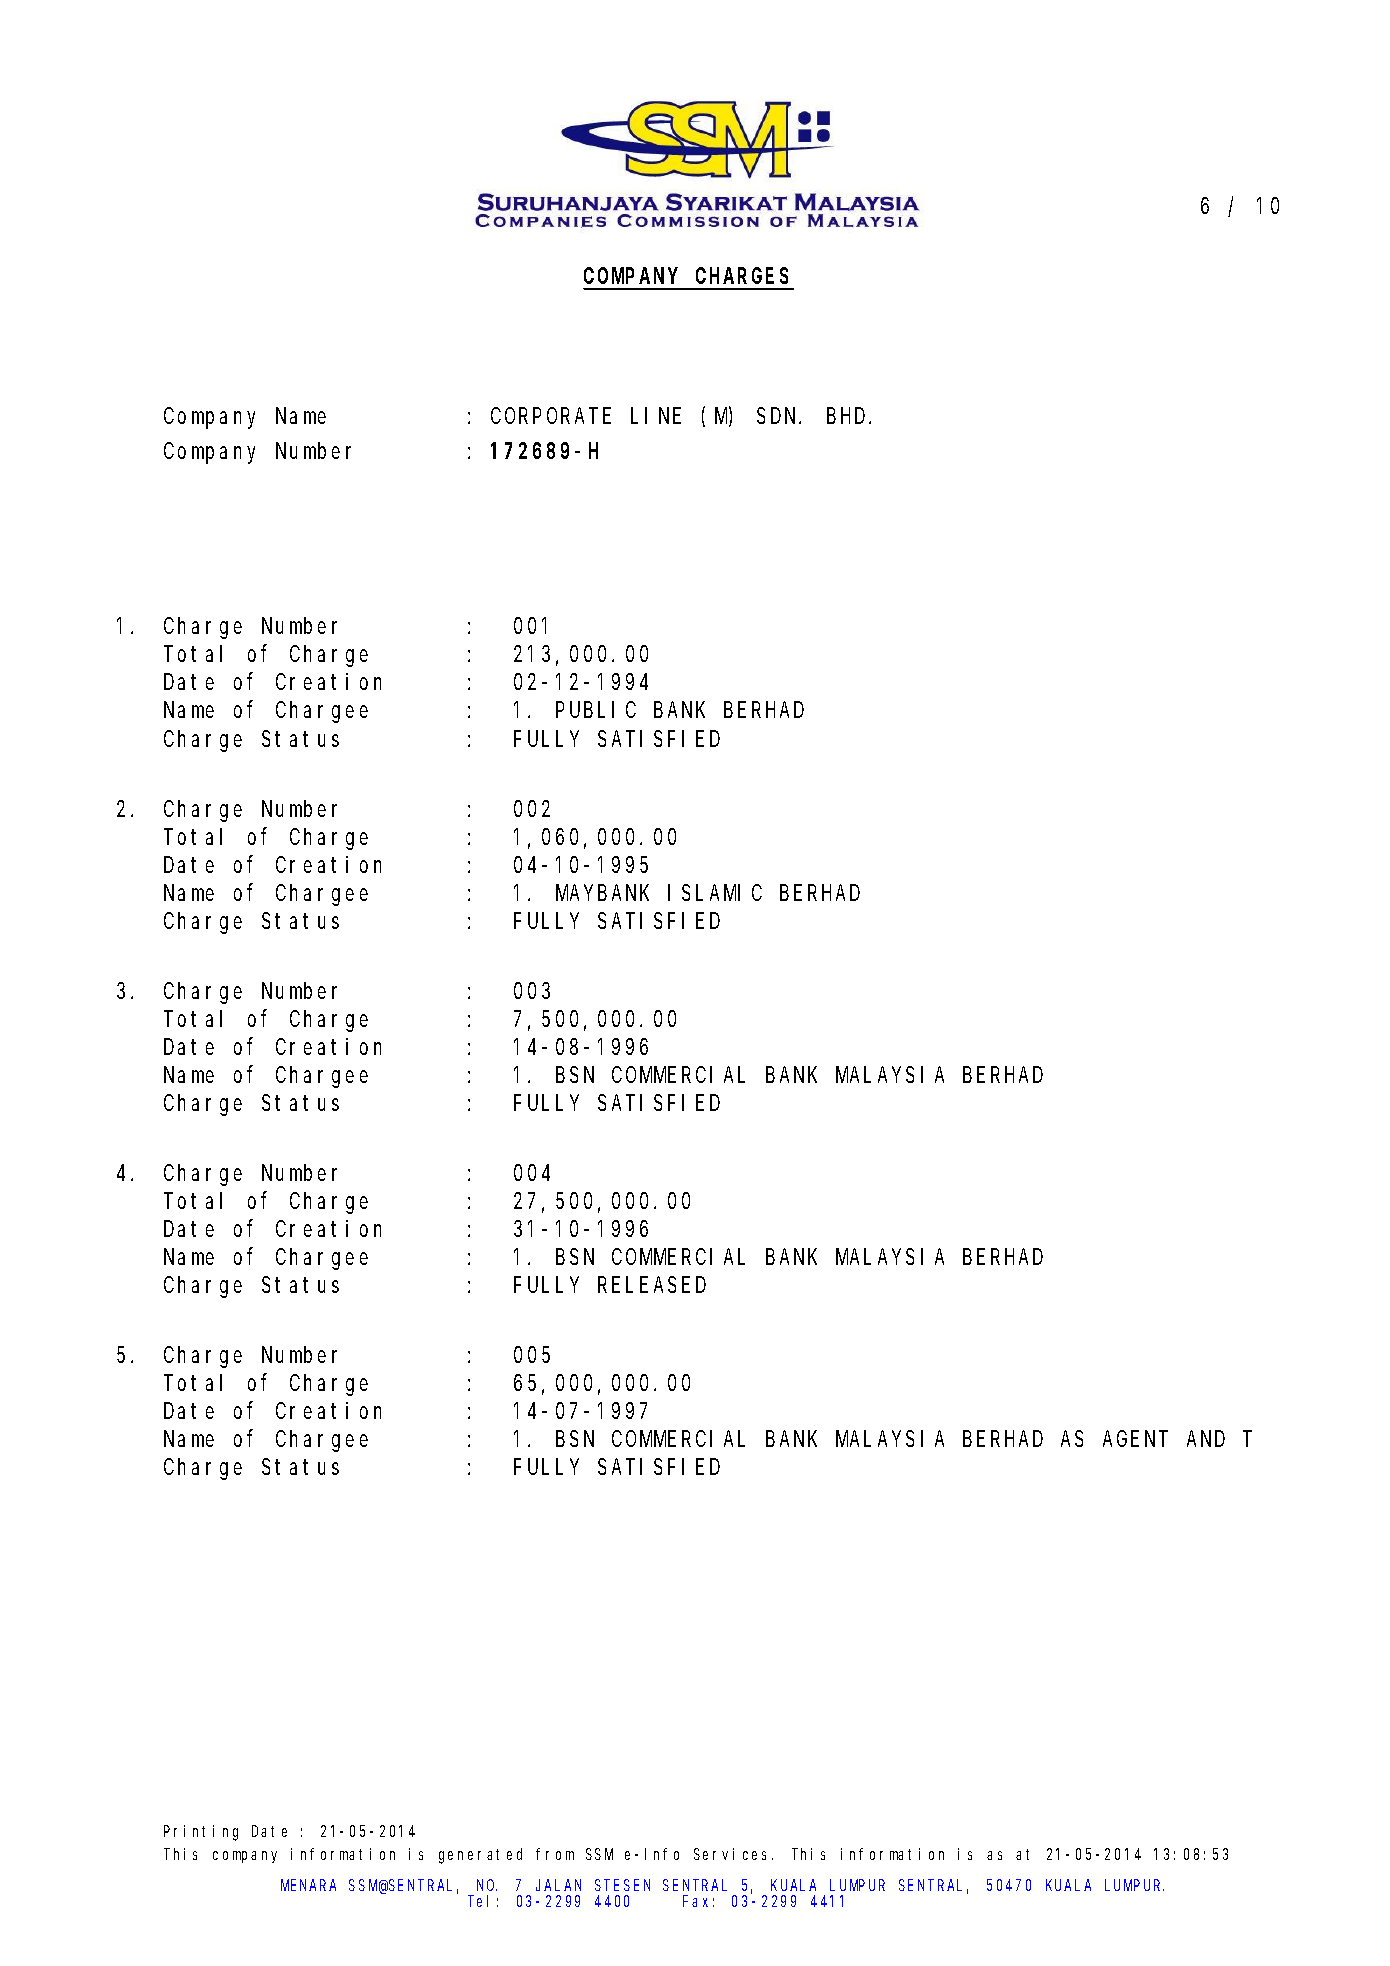 The height and width of the image is (1966, 1390). What do you see at coordinates (656, 416) in the image?
I see `LINE` at bounding box center [656, 416].
